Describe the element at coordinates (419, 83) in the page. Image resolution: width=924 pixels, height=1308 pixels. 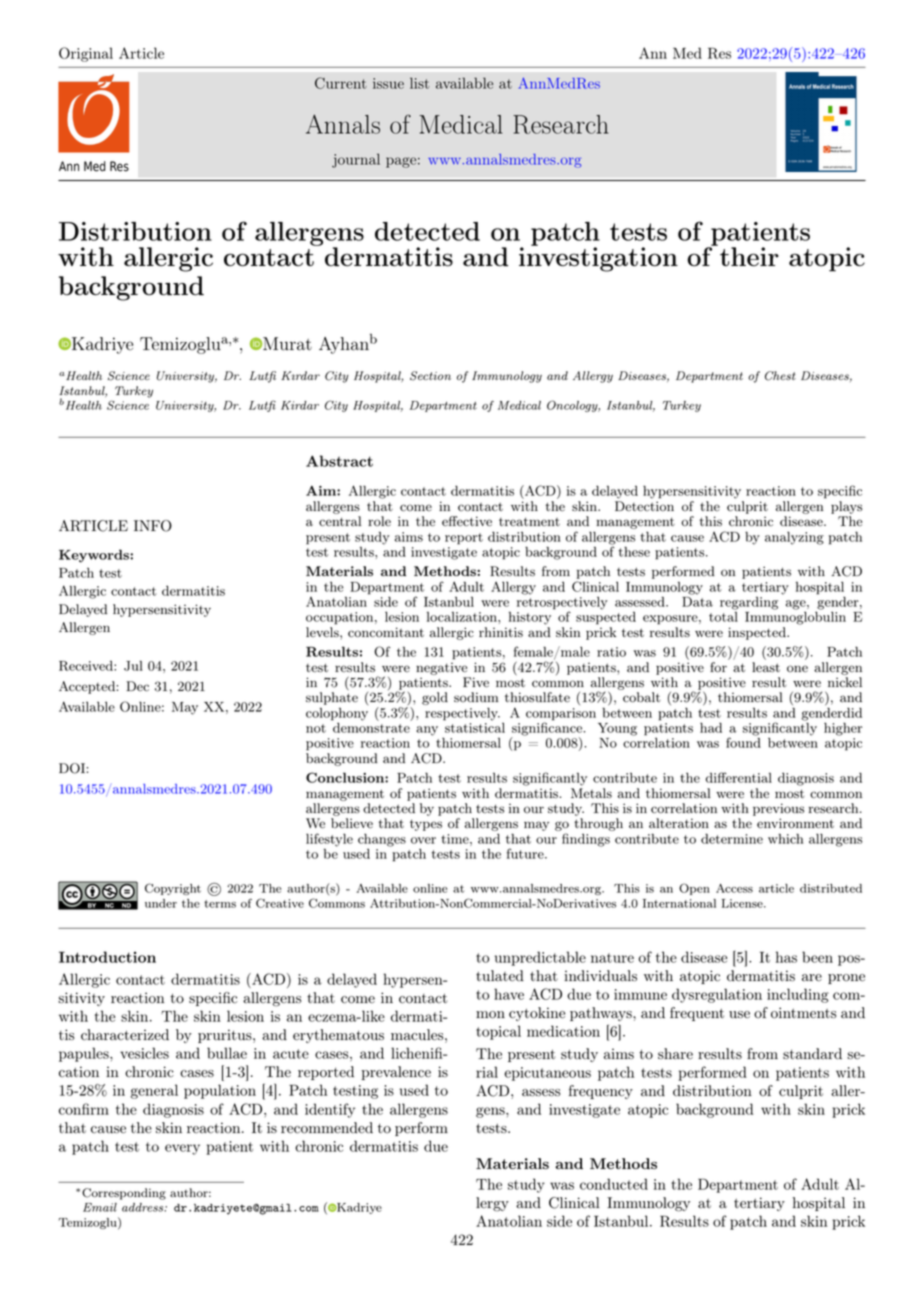
I see `list` at that location.
